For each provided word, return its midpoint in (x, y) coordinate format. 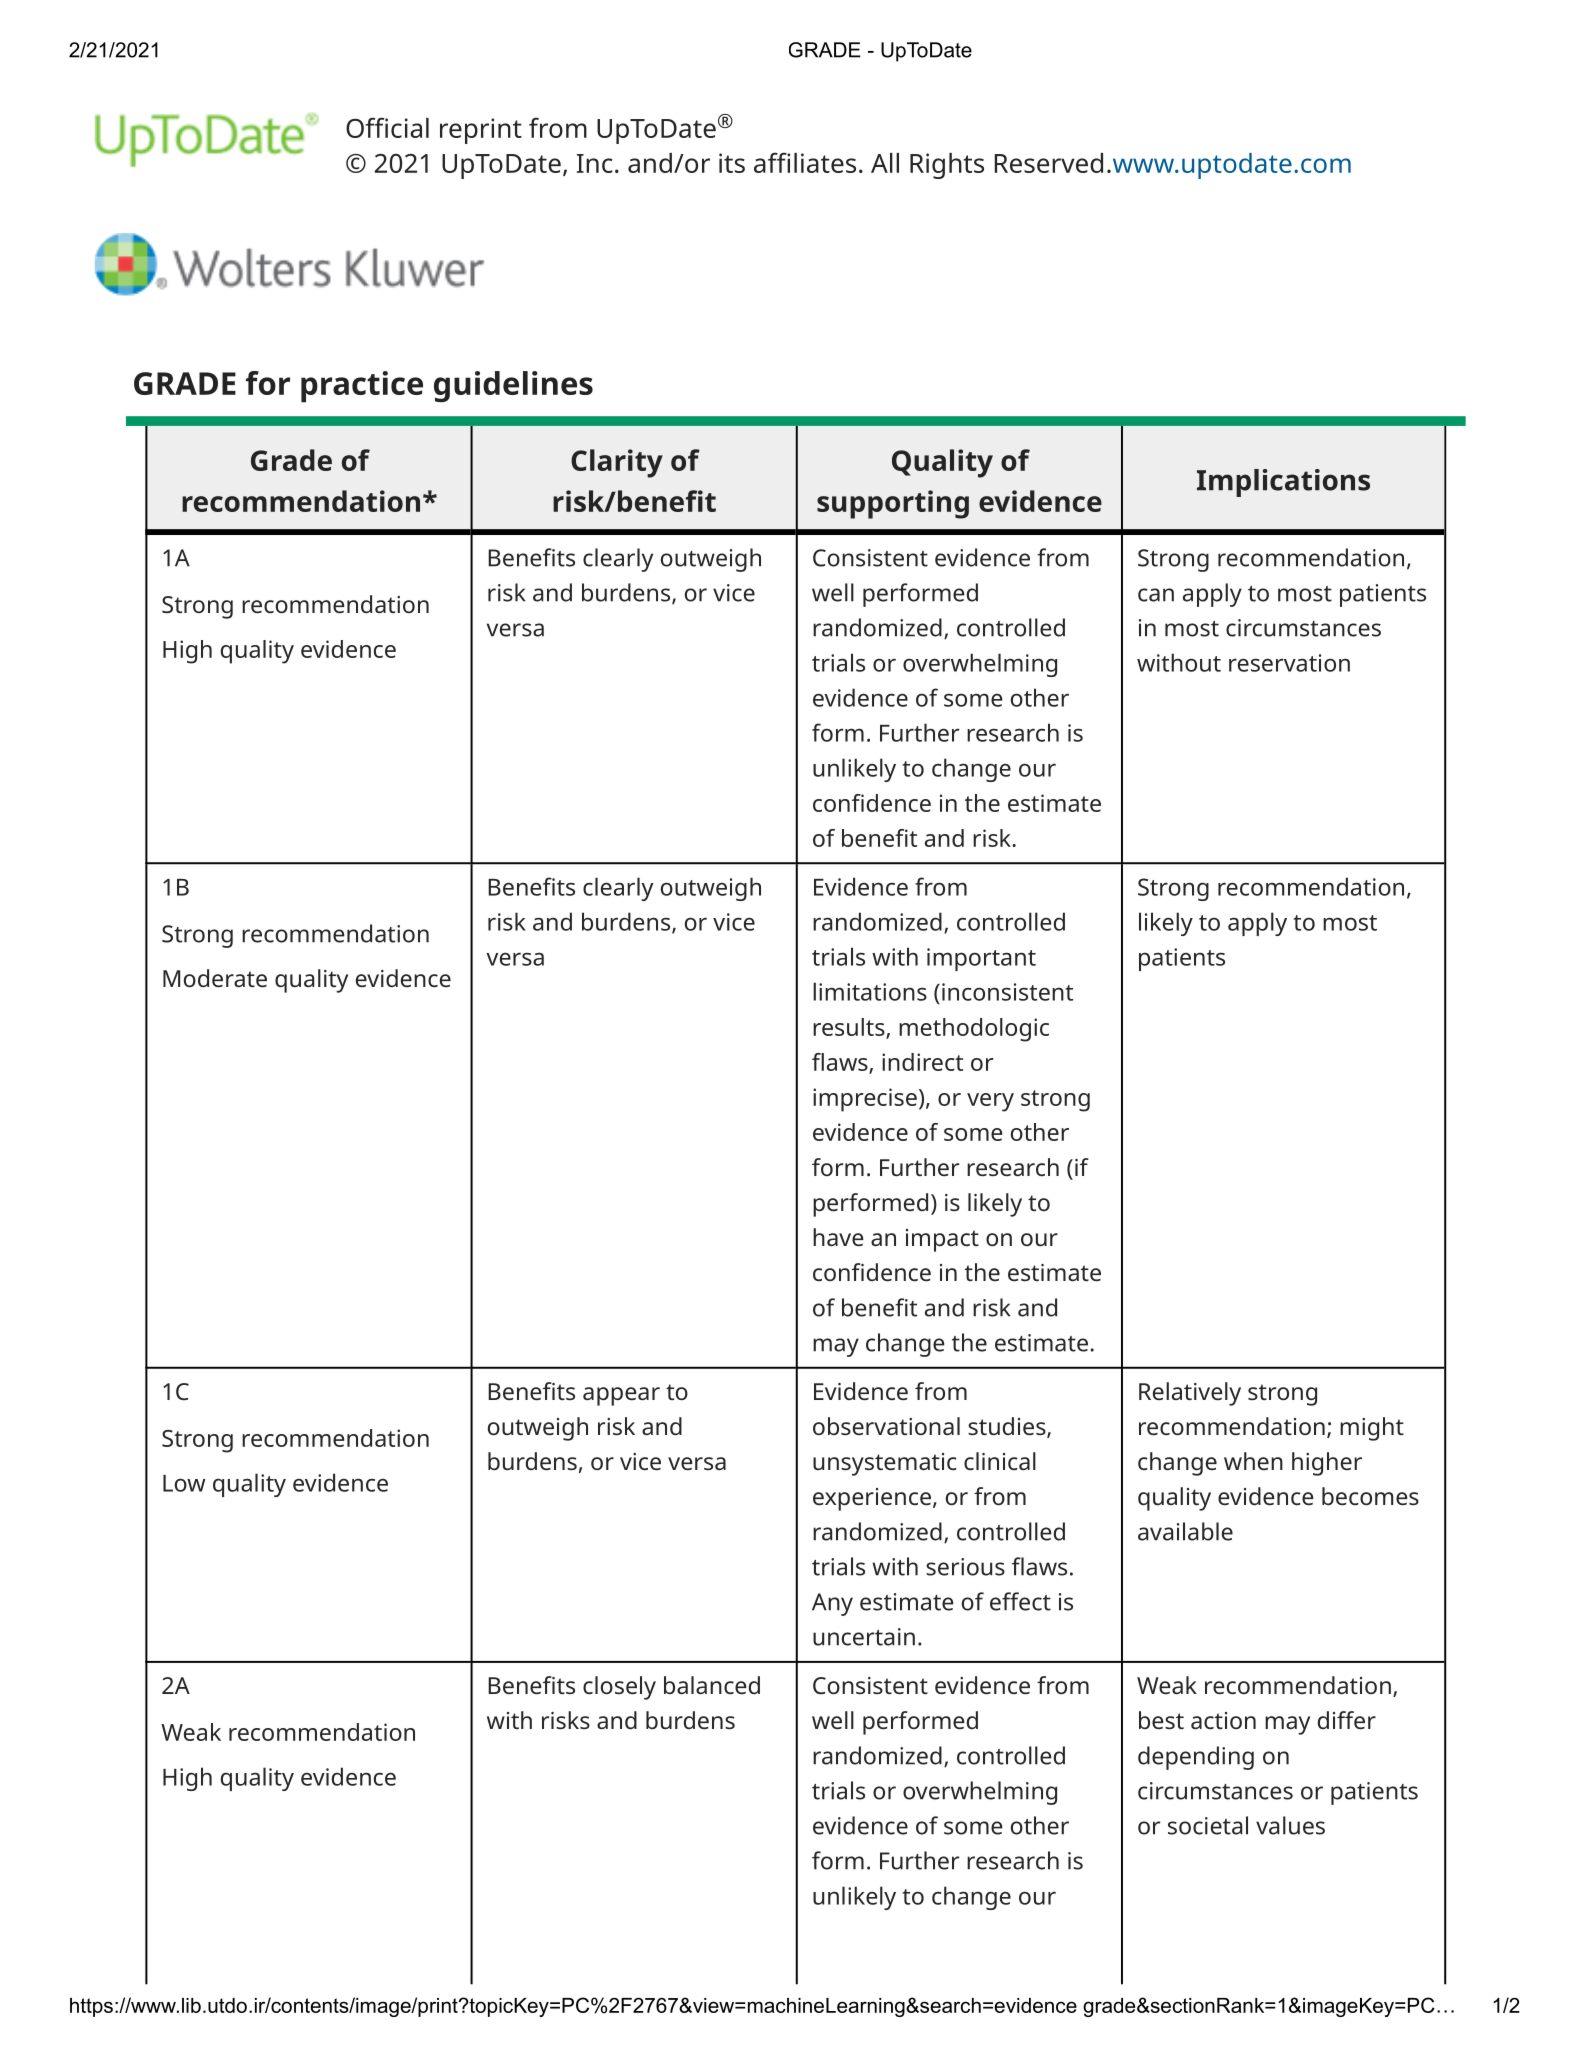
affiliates (805, 162)
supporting (893, 504)
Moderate (215, 978)
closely (619, 1688)
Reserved (1049, 163)
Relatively (1190, 1394)
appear (621, 1396)
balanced (712, 1685)
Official (387, 127)
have (838, 1237)
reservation (1289, 663)
